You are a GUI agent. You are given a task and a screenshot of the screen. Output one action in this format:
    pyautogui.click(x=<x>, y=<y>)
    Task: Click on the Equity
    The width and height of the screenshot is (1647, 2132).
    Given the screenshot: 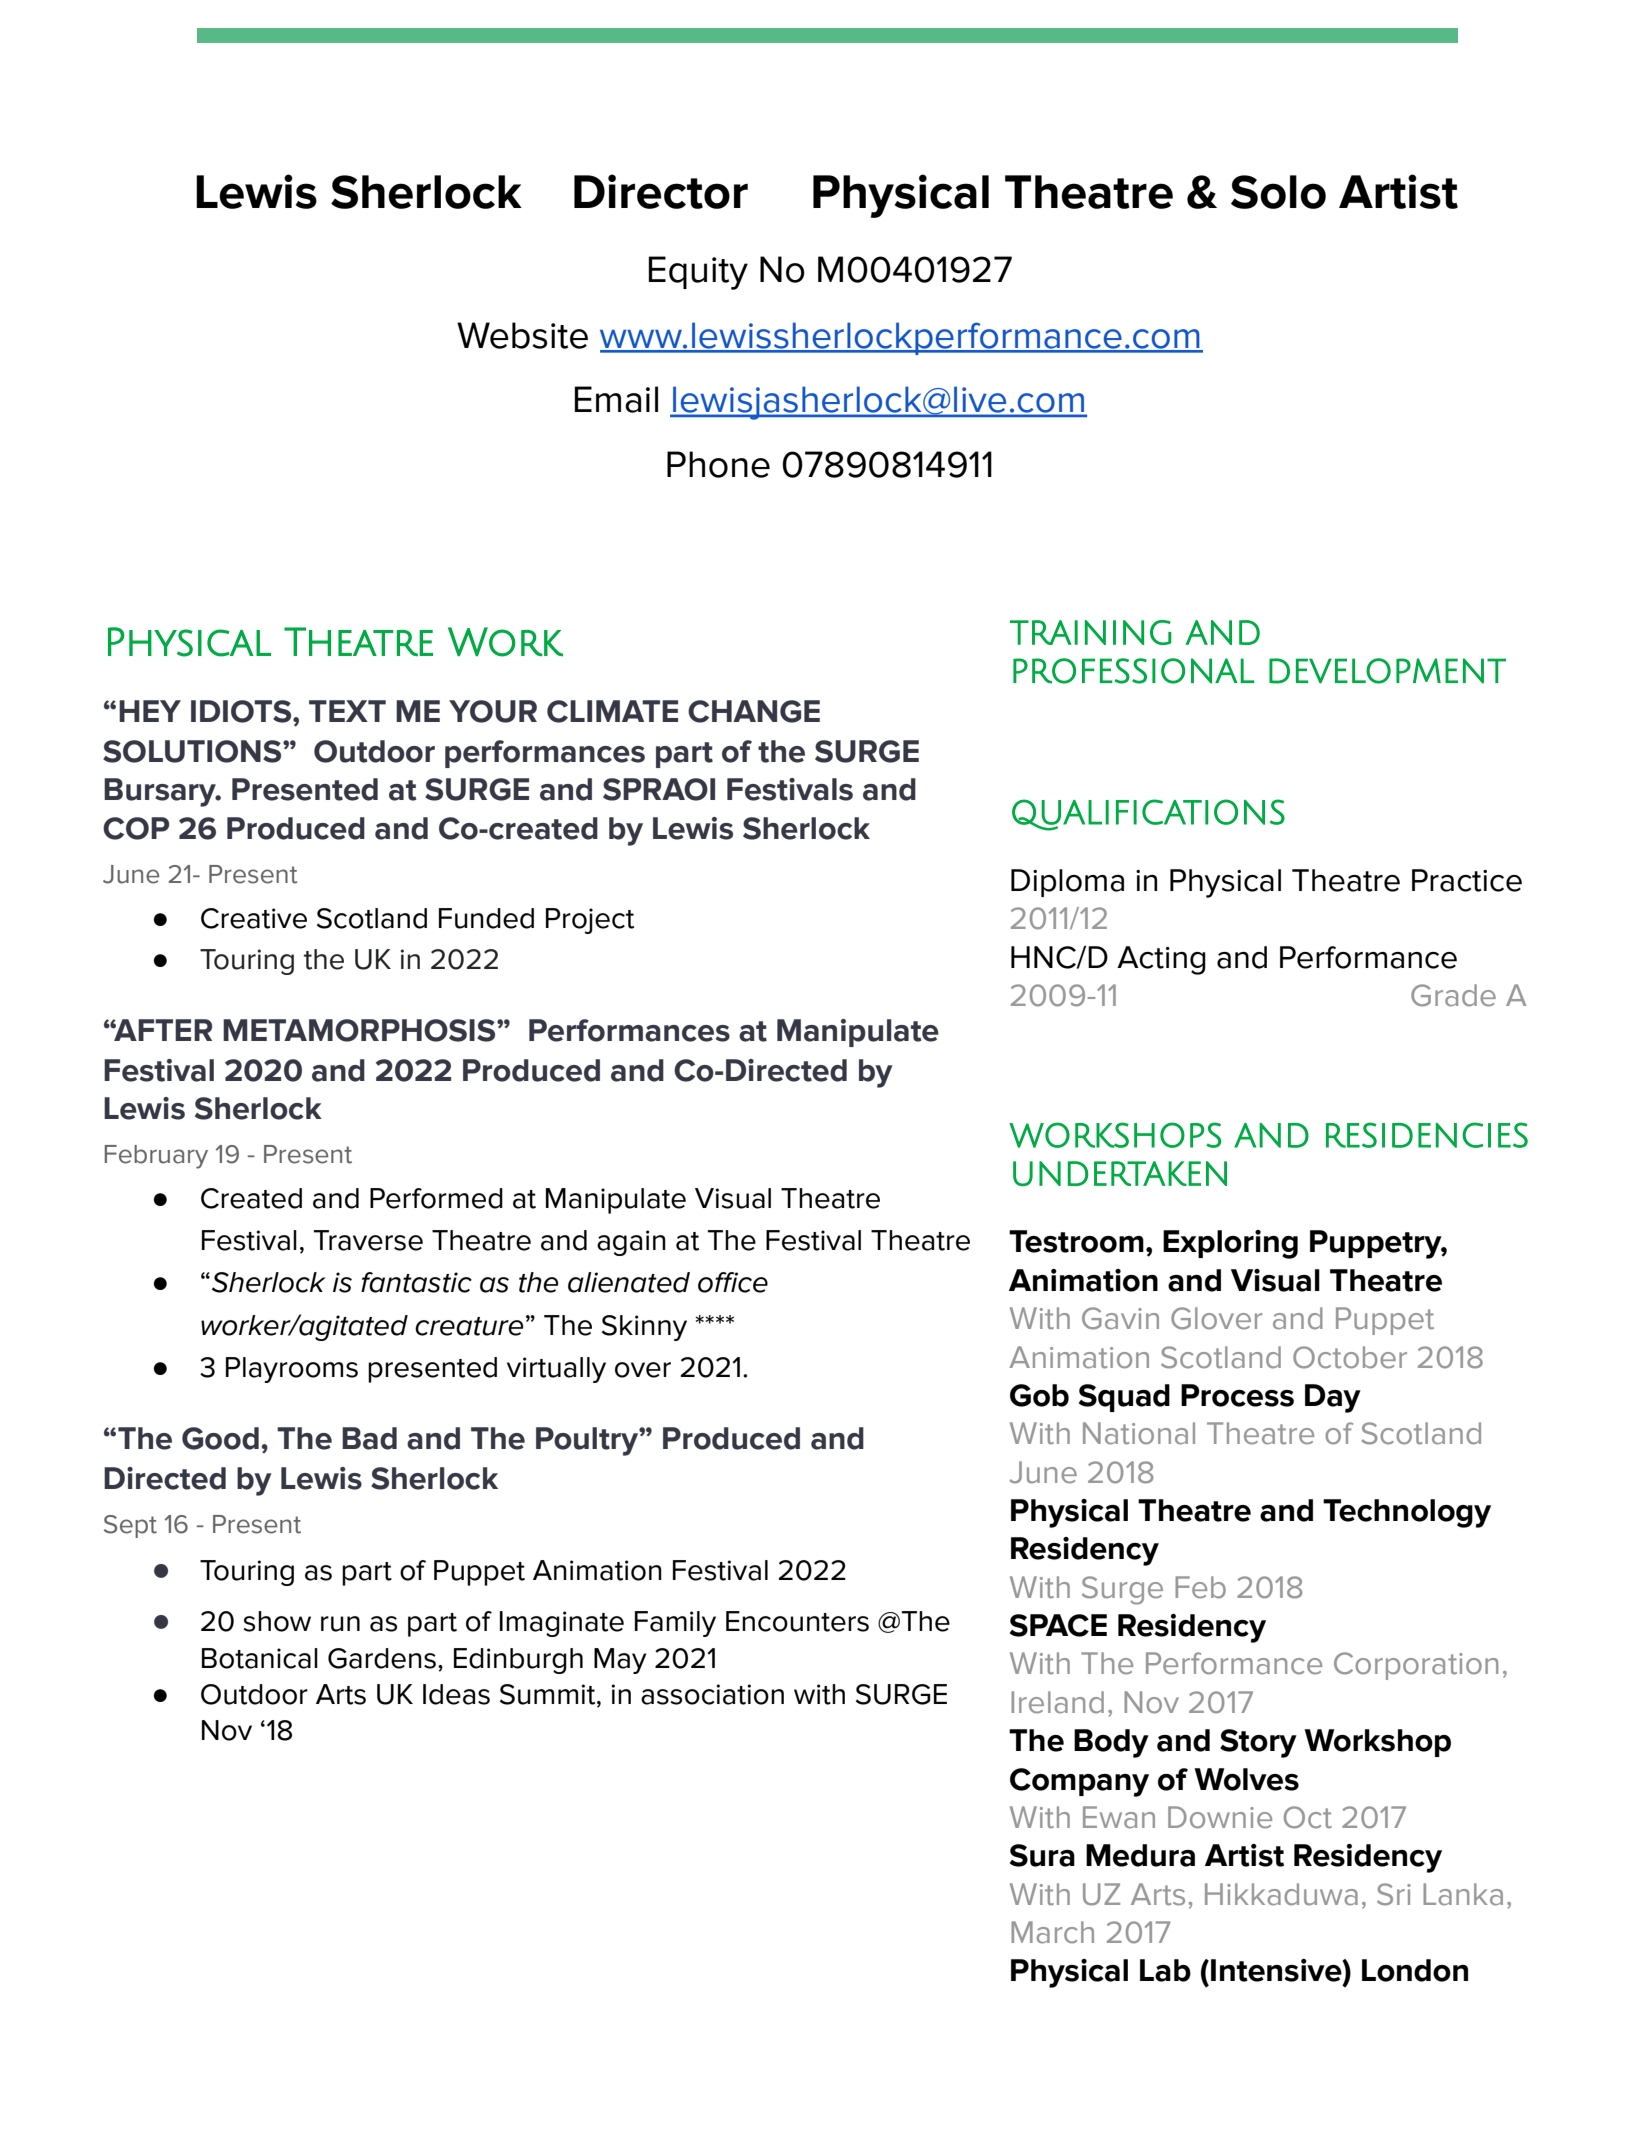 What is the action you would take?
    pyautogui.click(x=698, y=273)
